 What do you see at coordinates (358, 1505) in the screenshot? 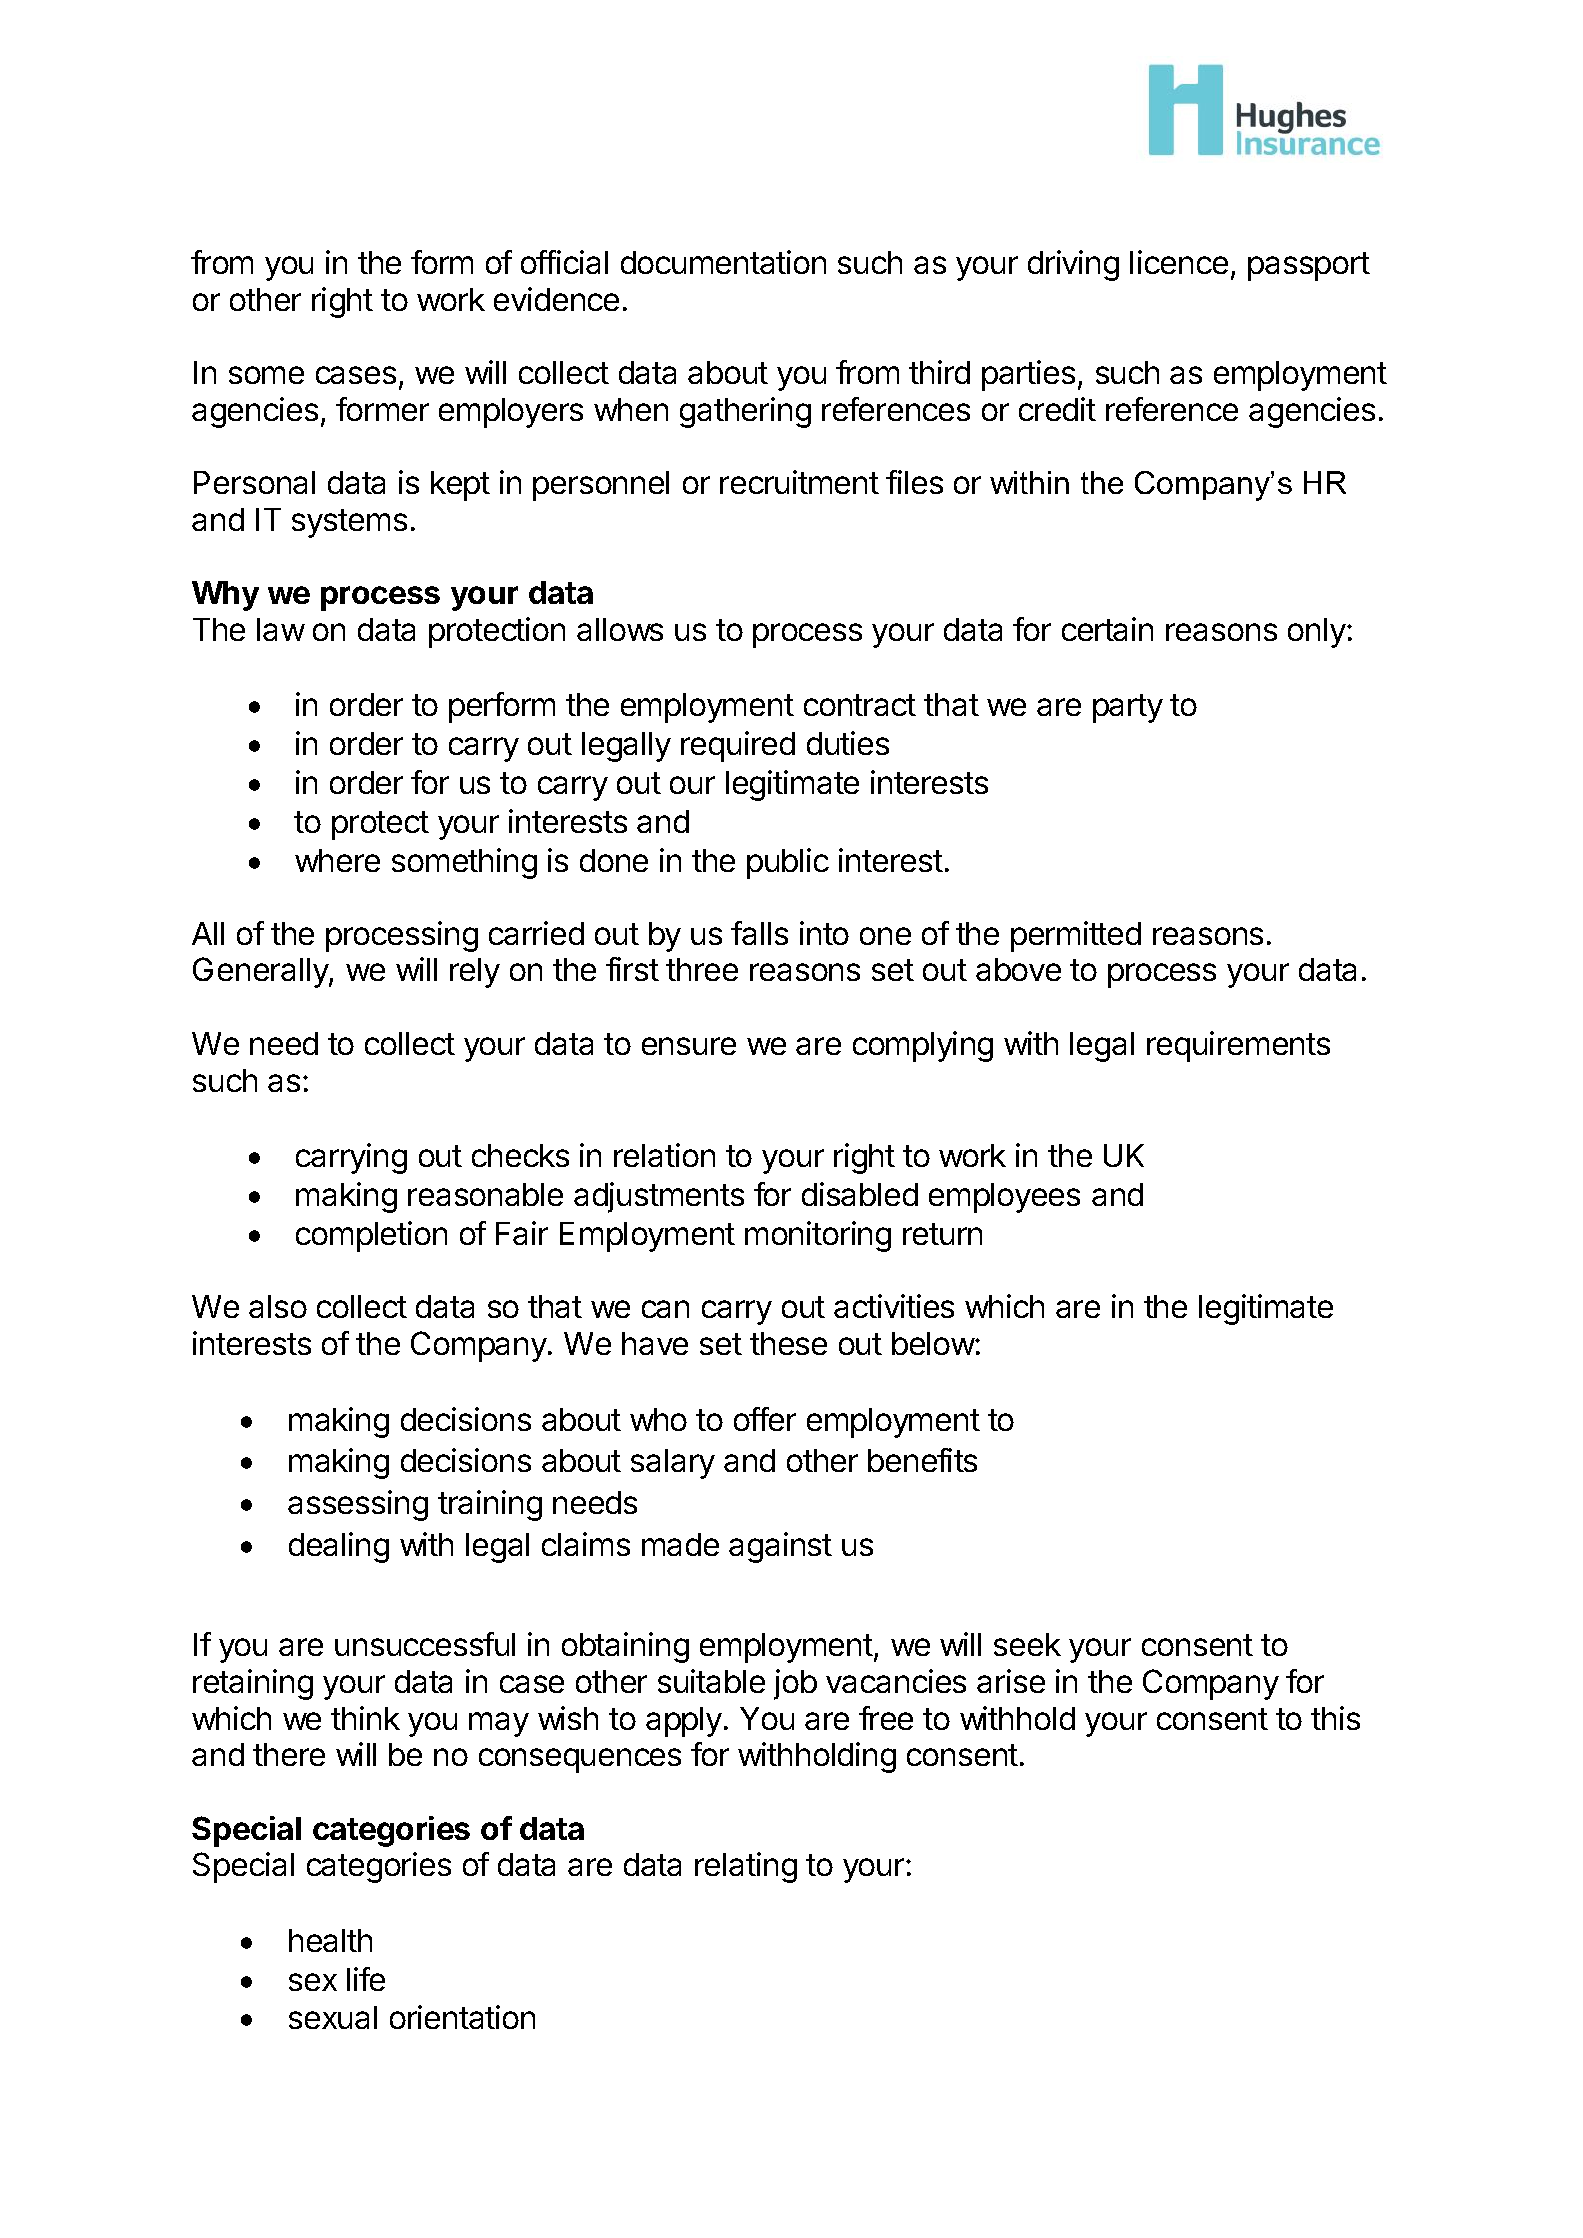
I see `assessing` at bounding box center [358, 1505].
